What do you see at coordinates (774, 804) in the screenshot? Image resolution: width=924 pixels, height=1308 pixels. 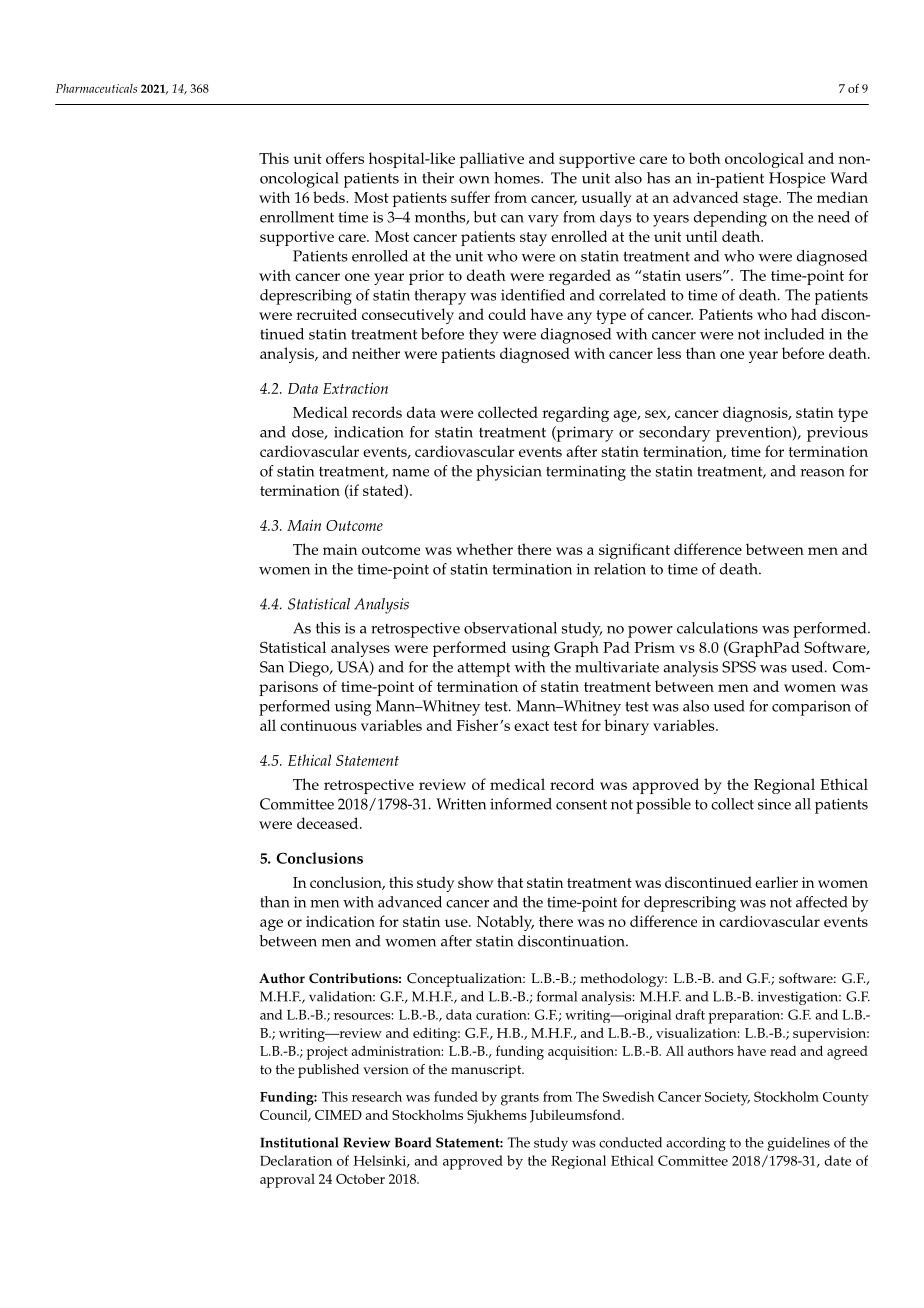 I see `since` at bounding box center [774, 804].
